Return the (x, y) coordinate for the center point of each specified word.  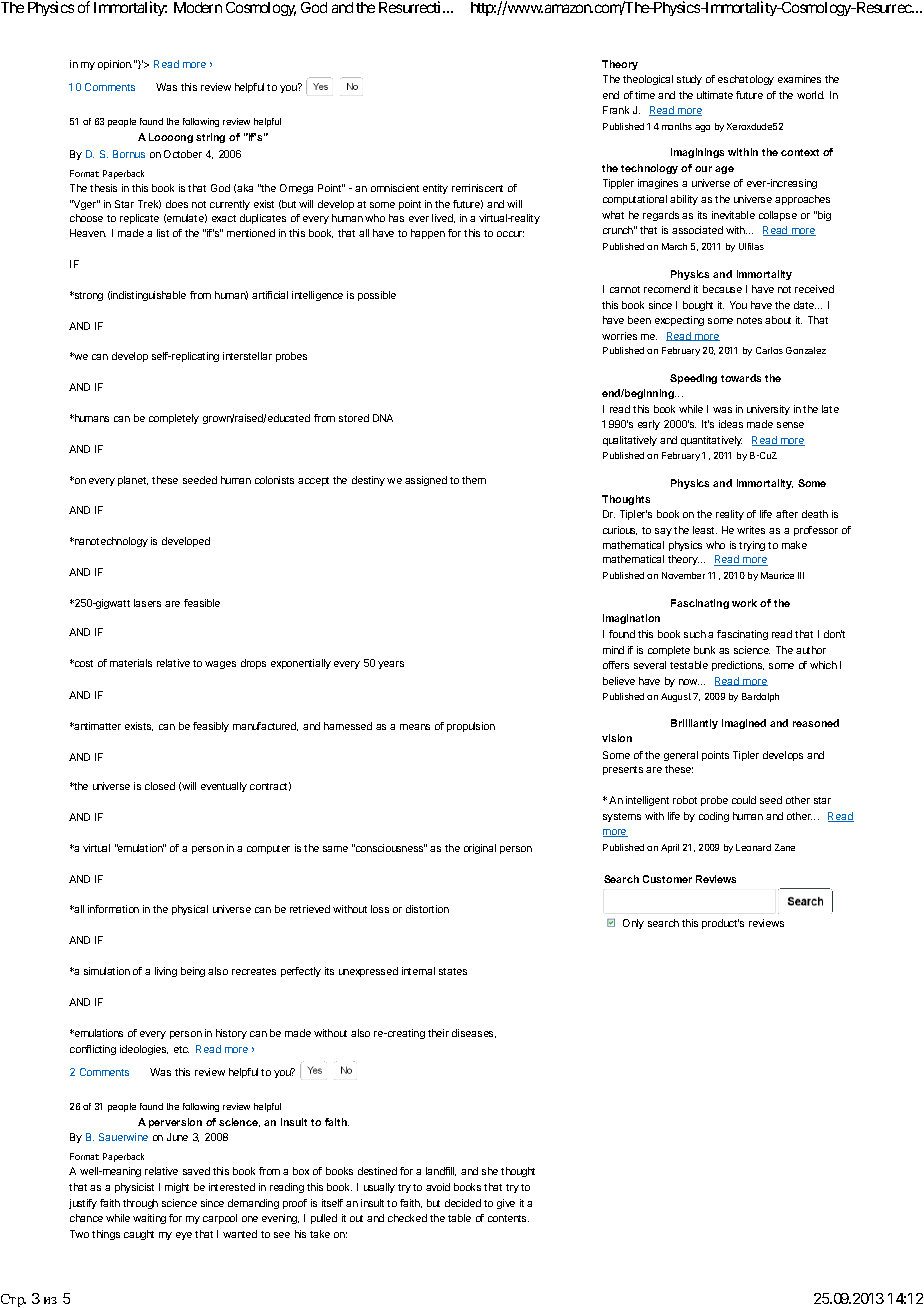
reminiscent (477, 188)
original (480, 849)
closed (160, 786)
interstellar (247, 356)
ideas (731, 424)
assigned (426, 481)
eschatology (746, 80)
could (744, 800)
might (177, 1188)
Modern (198, 7)
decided (463, 1203)
